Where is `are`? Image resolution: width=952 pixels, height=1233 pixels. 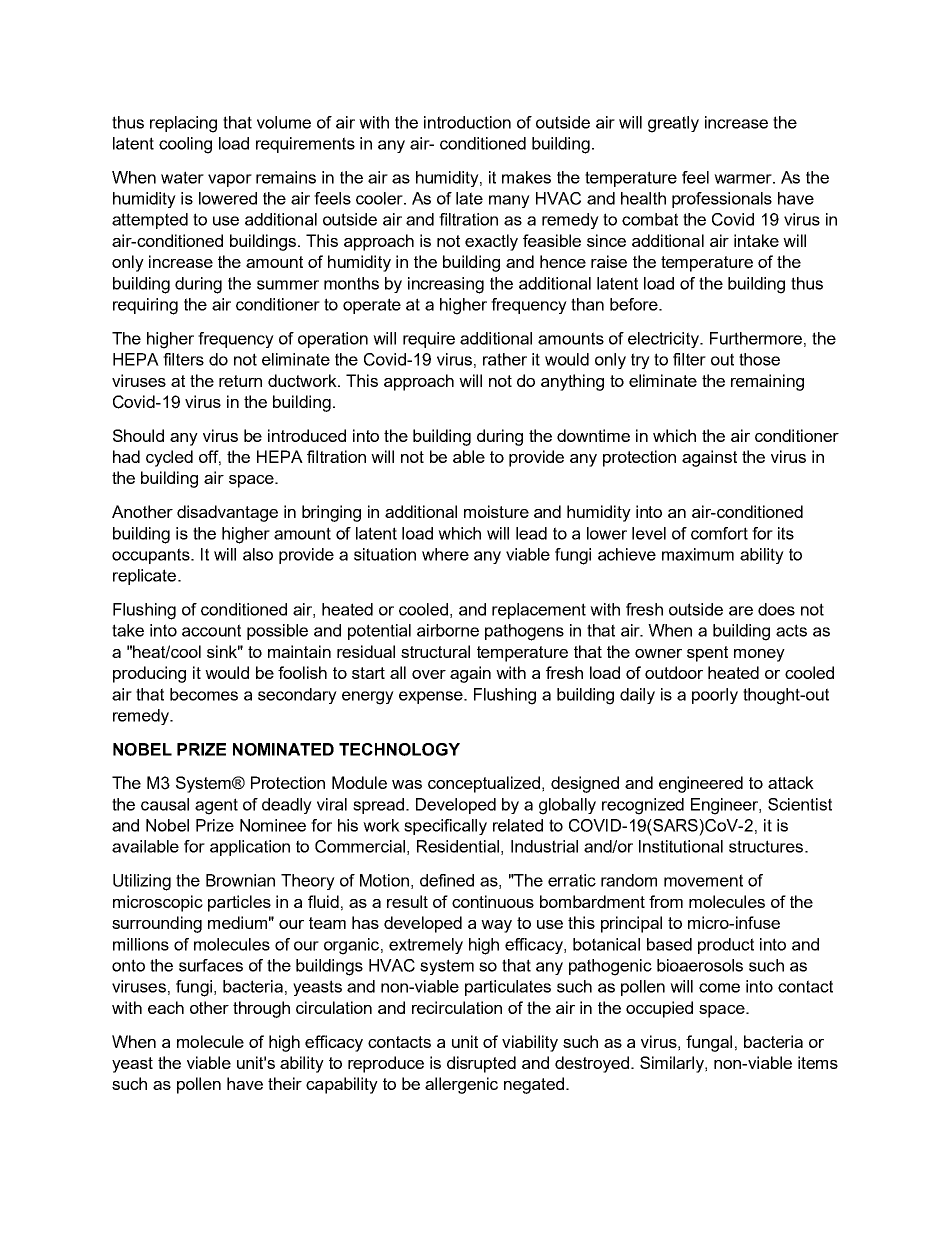 are is located at coordinates (741, 611).
